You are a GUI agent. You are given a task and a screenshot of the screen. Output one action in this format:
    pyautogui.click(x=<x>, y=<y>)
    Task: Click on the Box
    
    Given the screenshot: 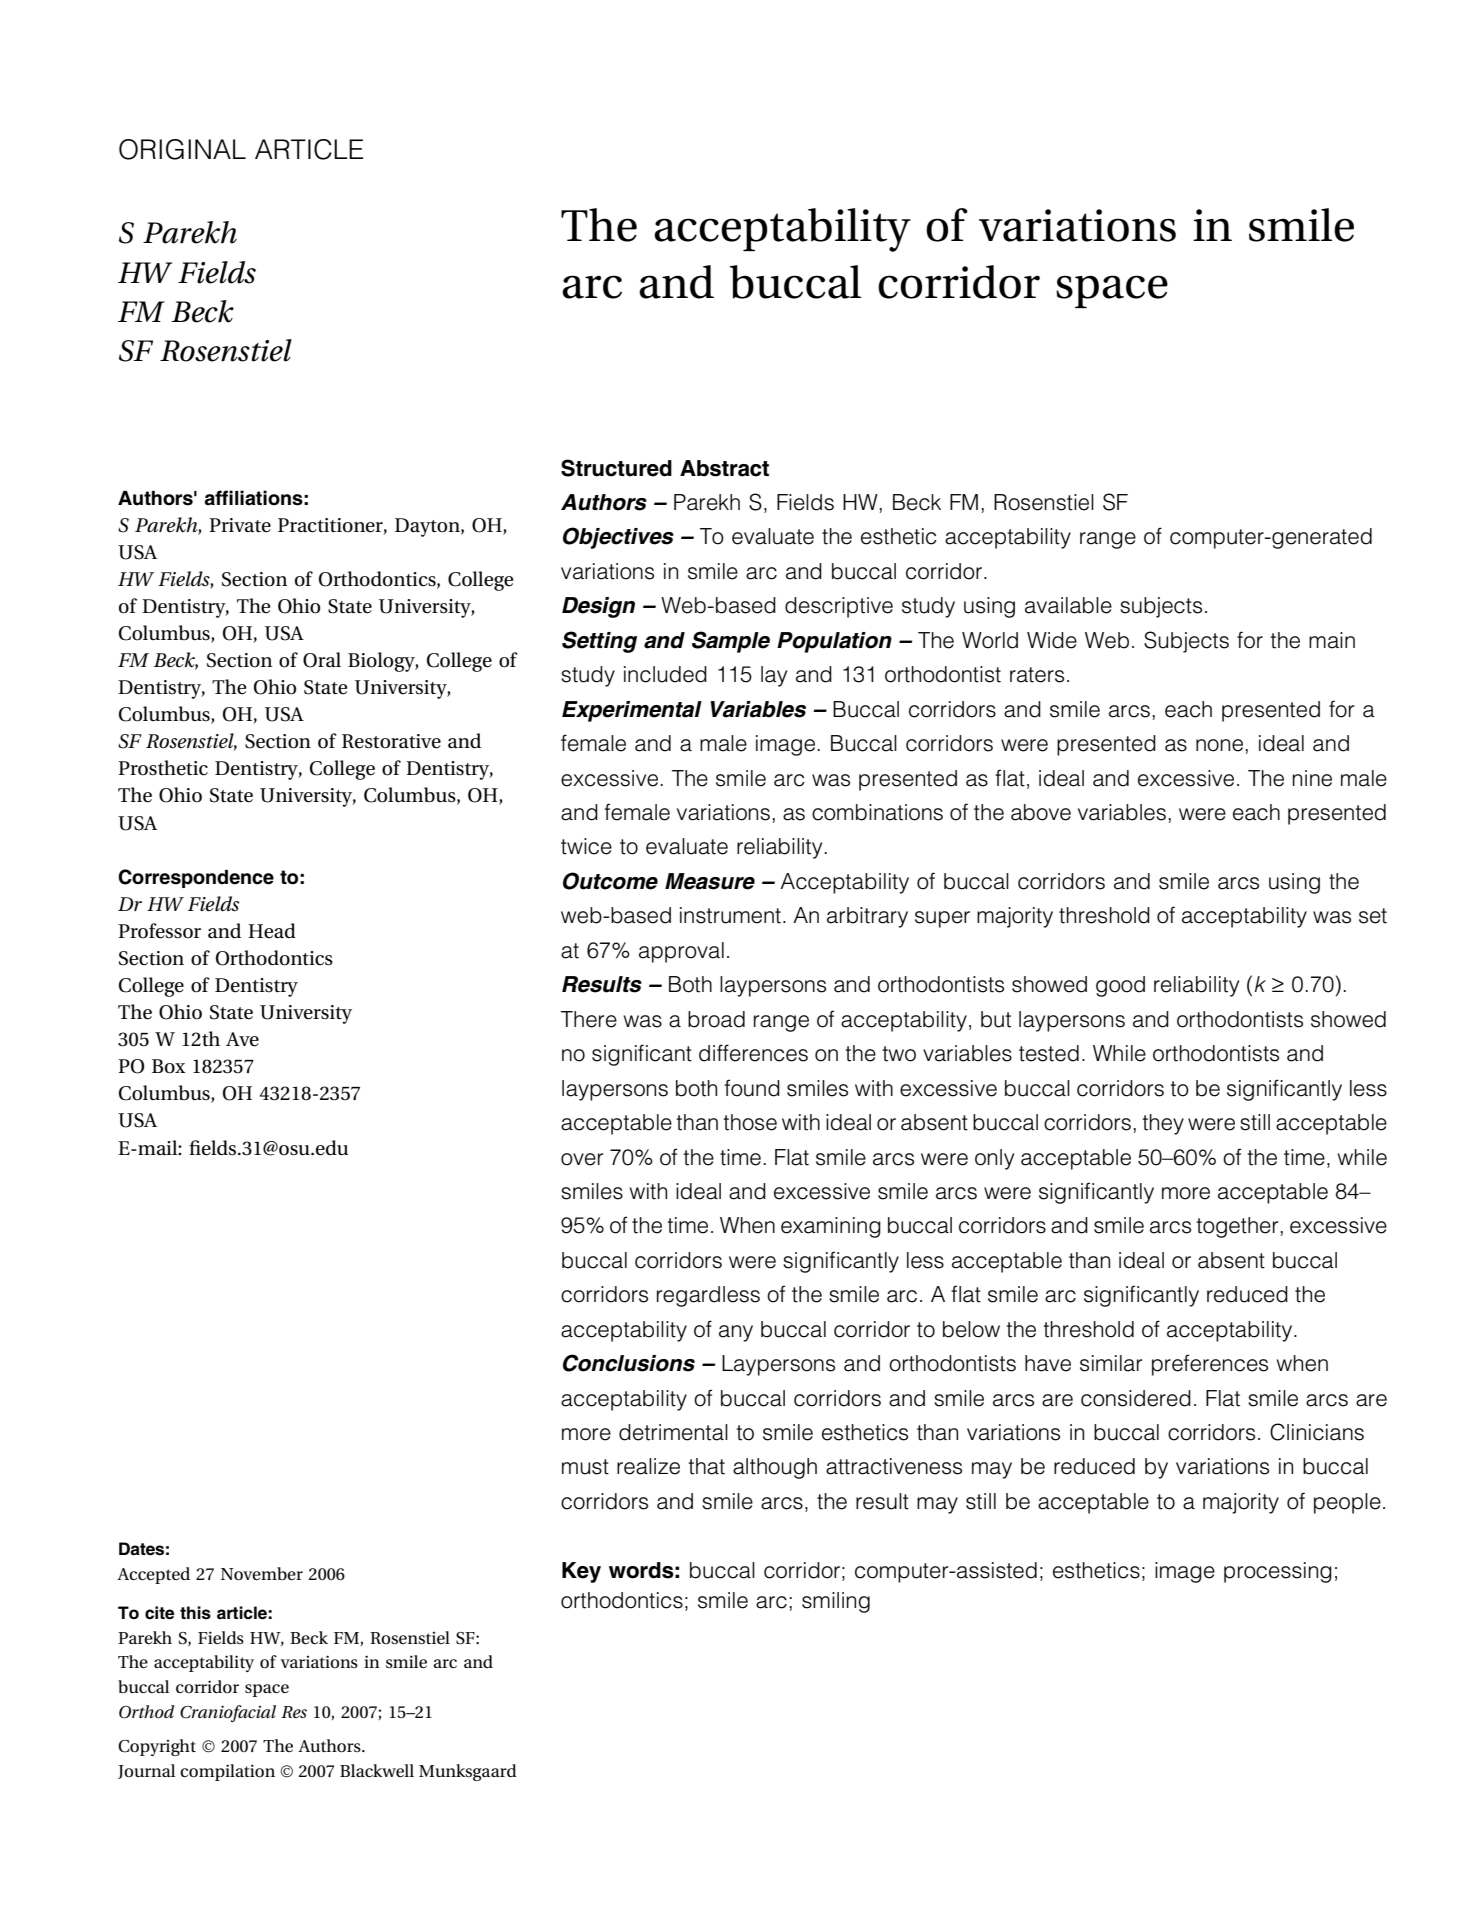 What is the action you would take?
    pyautogui.click(x=169, y=1066)
